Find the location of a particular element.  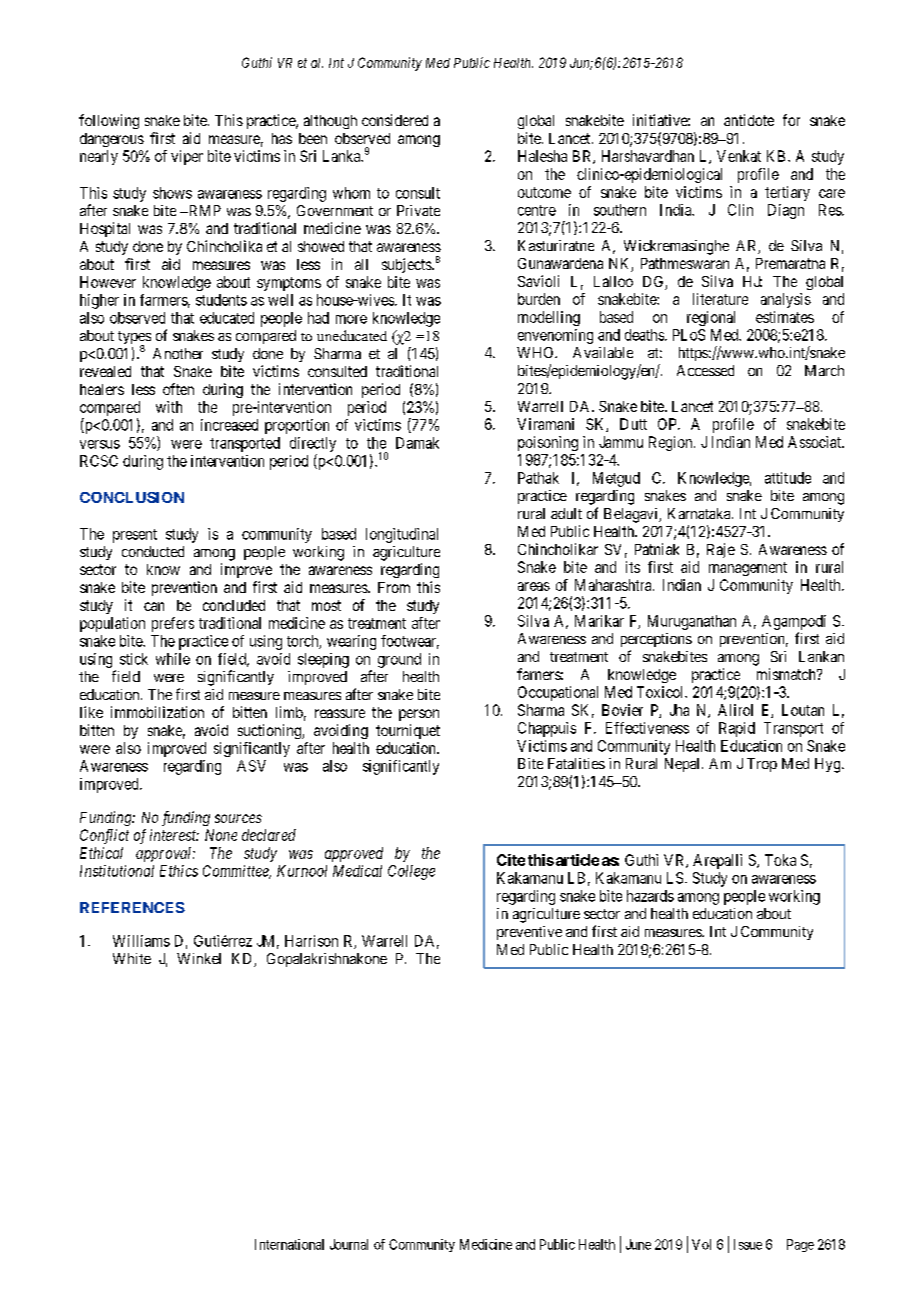

Ethics is located at coordinates (179, 871).
